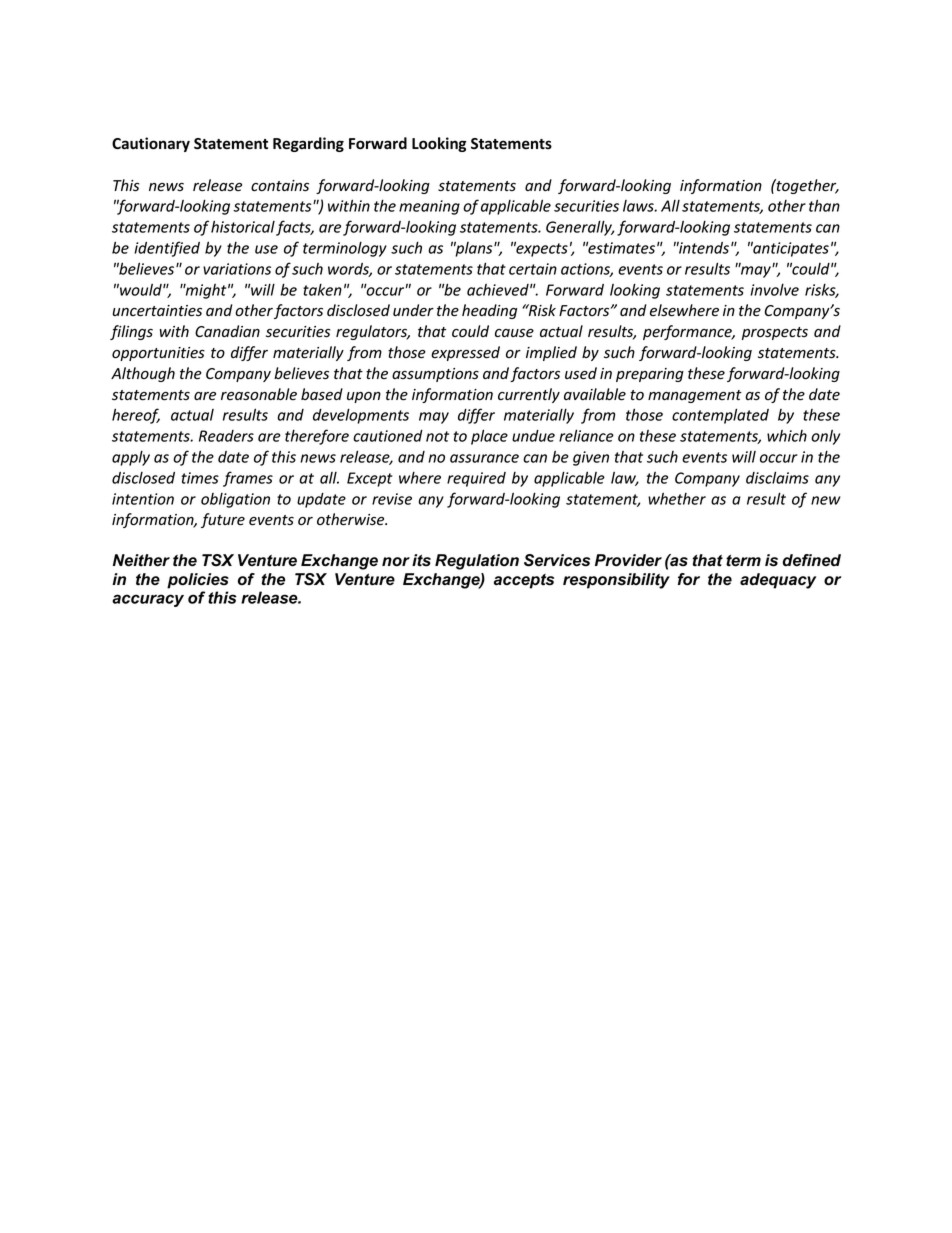 This page has height=1233, width=952. Describe the element at coordinates (151, 144) in the page. I see `Cautionary` at that location.
